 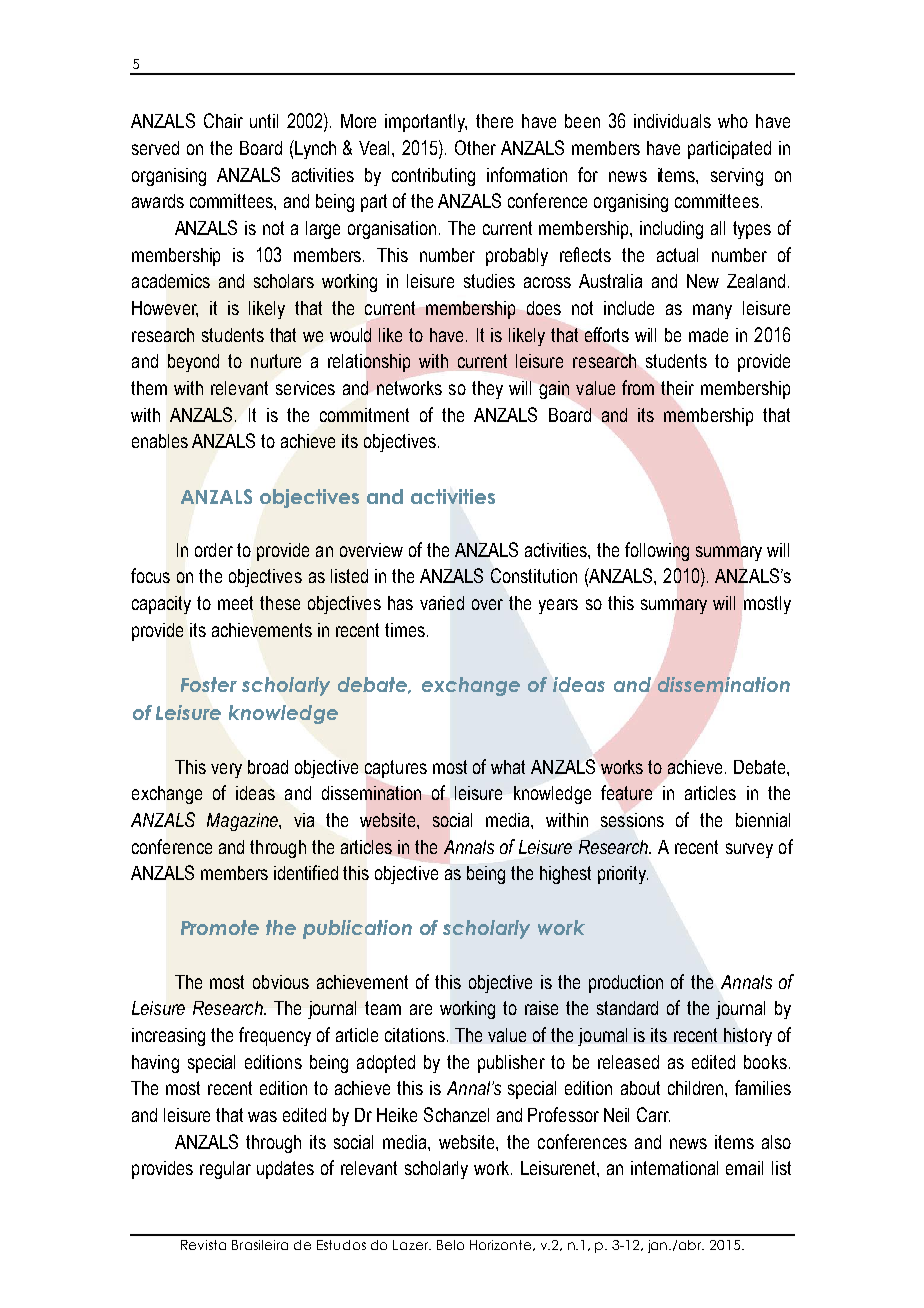 I want to click on Other, so click(x=475, y=147).
